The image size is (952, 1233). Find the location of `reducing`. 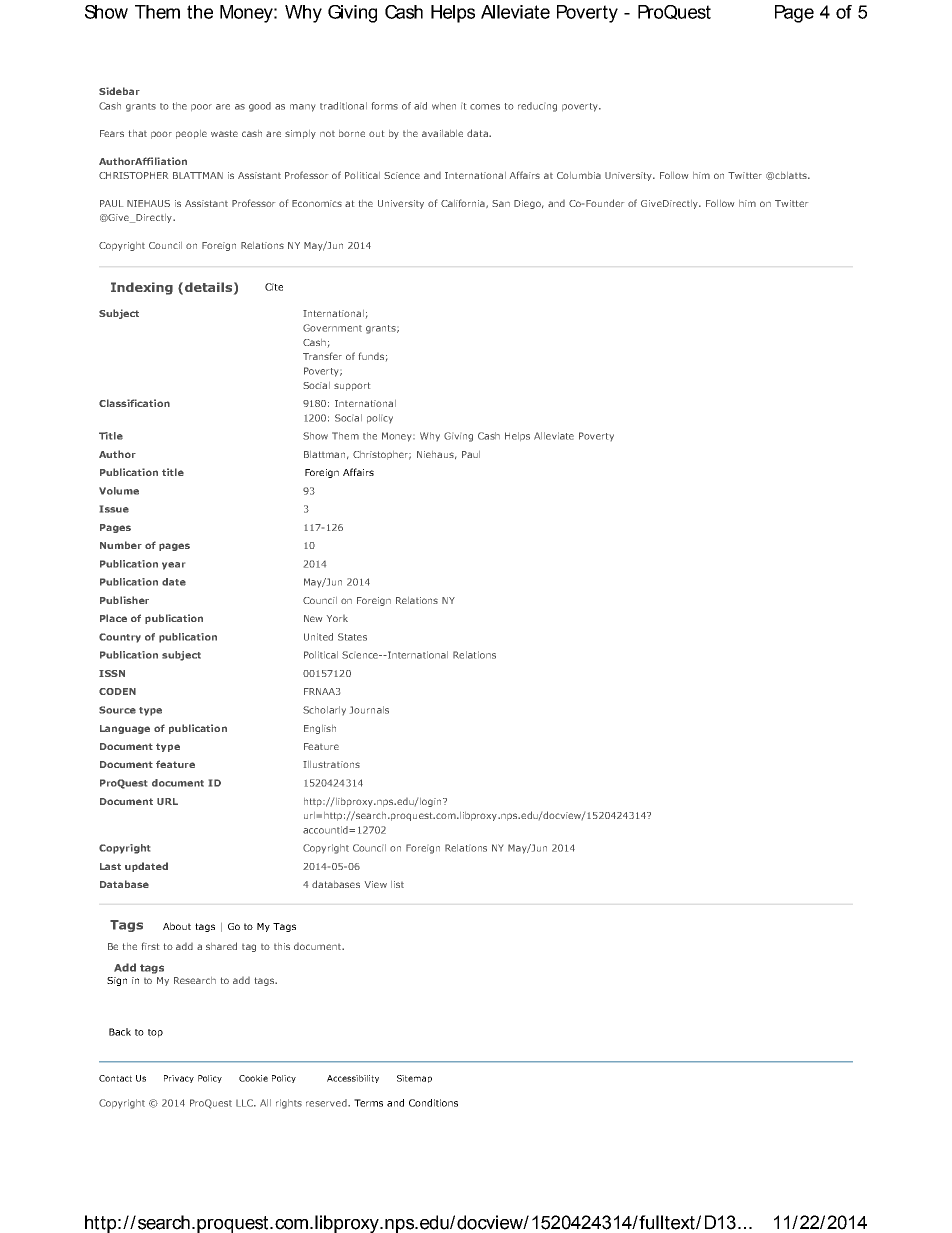

reducing is located at coordinates (537, 107).
